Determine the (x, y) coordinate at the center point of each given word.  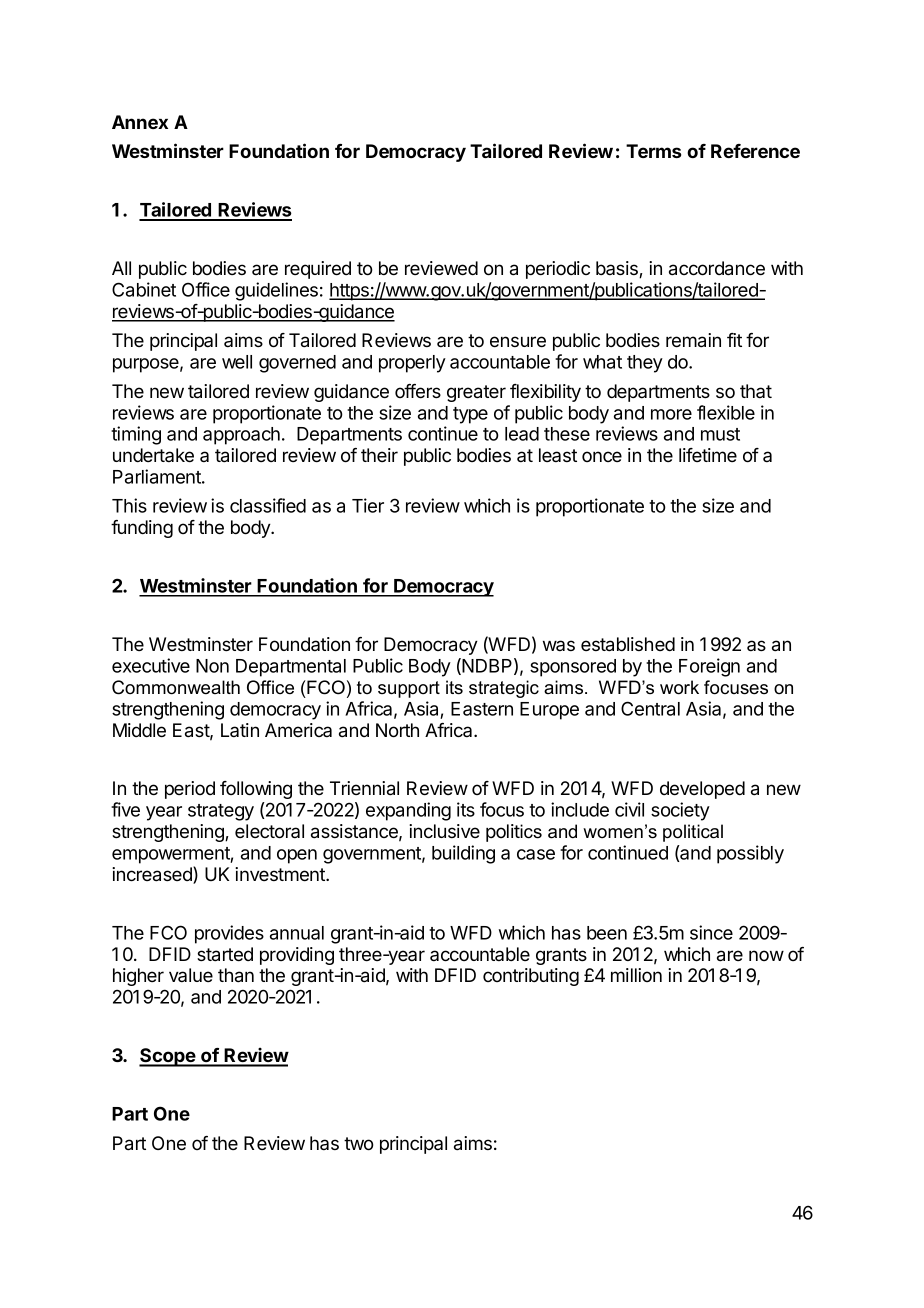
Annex (140, 122)
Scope (168, 1057)
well (237, 362)
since (711, 932)
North (397, 730)
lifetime (708, 455)
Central (650, 708)
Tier (368, 505)
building (463, 854)
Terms (653, 151)
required (318, 270)
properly (412, 364)
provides (229, 934)
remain (693, 340)
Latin (240, 730)
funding (142, 529)
